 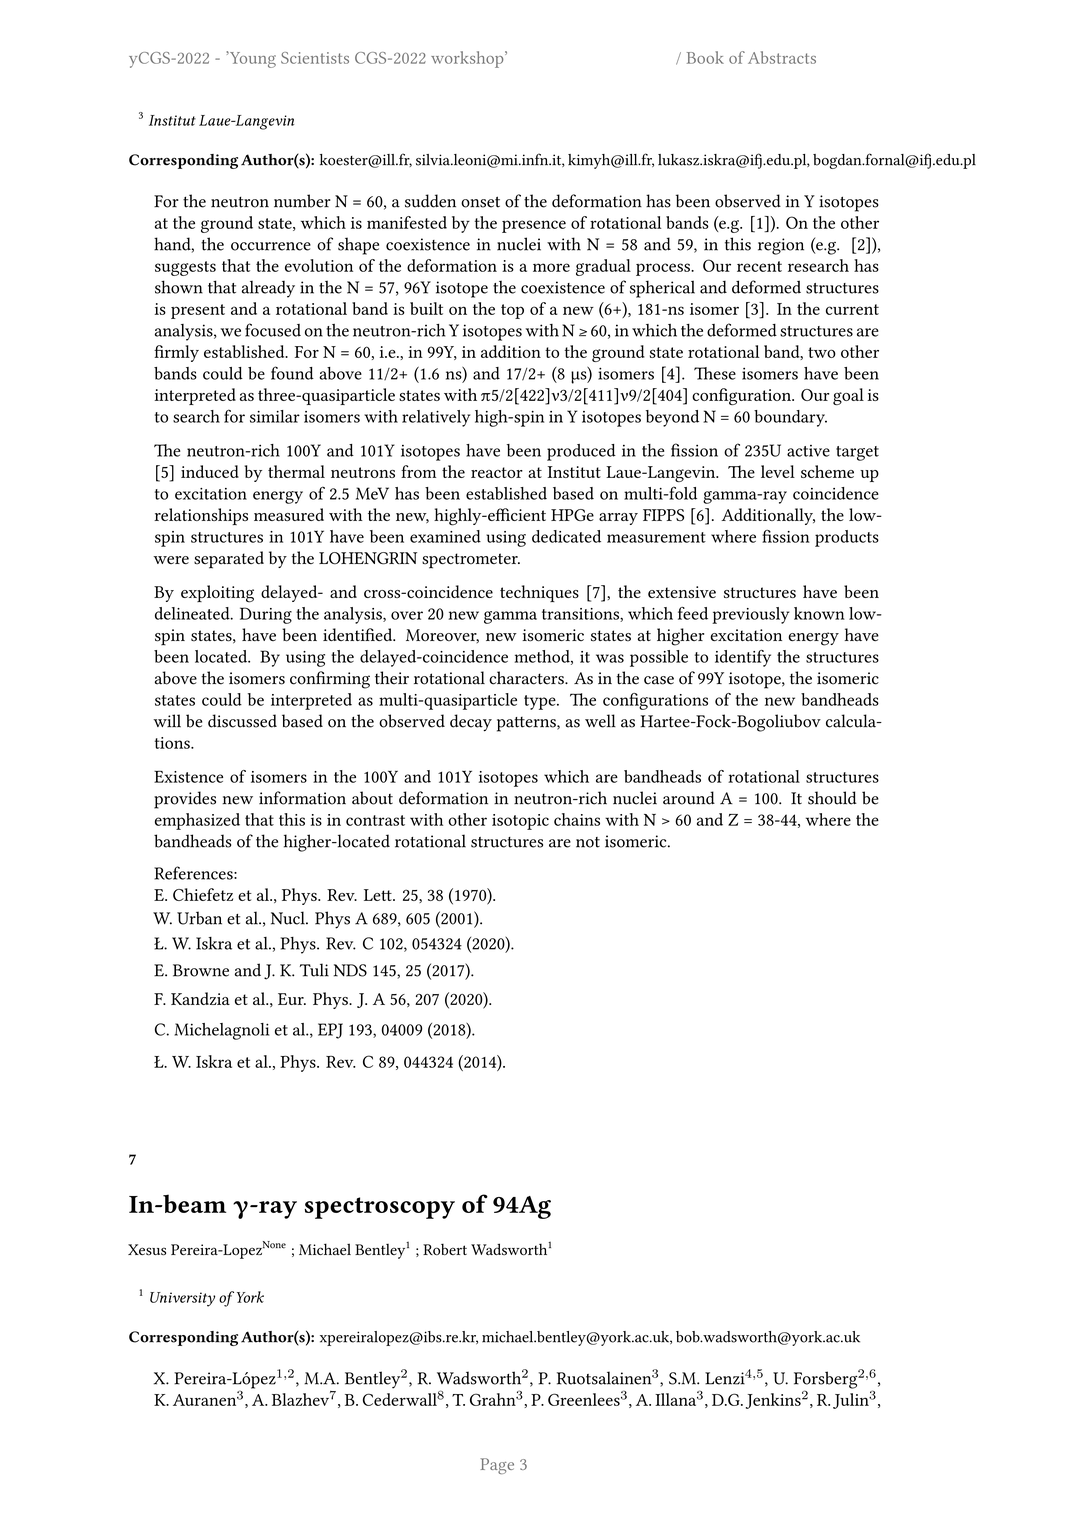 What do you see at coordinates (782, 57) in the screenshot?
I see `Abstracts` at bounding box center [782, 57].
